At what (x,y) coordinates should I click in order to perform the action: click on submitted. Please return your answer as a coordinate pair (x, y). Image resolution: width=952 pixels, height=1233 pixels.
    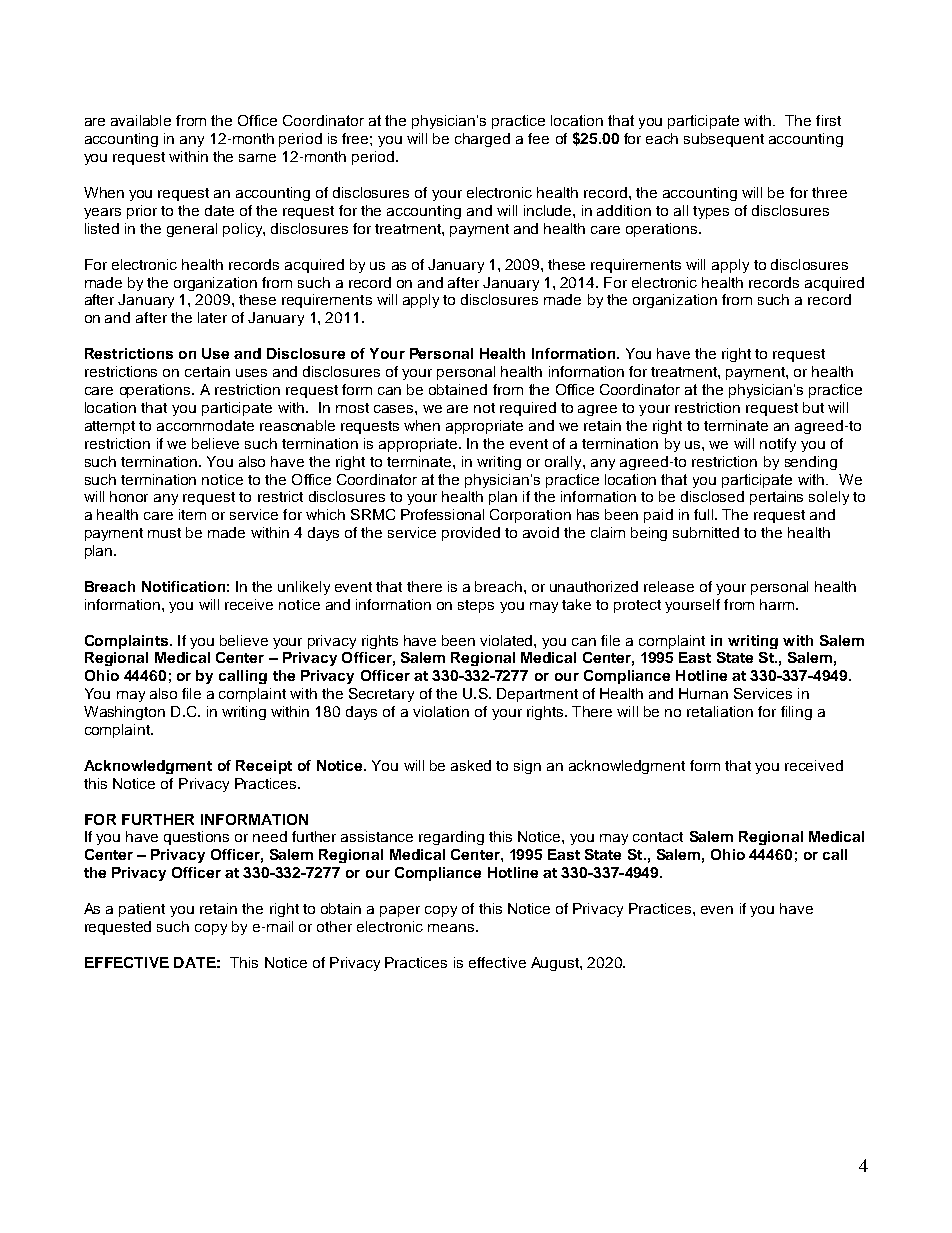
    Looking at the image, I should click on (706, 532).
